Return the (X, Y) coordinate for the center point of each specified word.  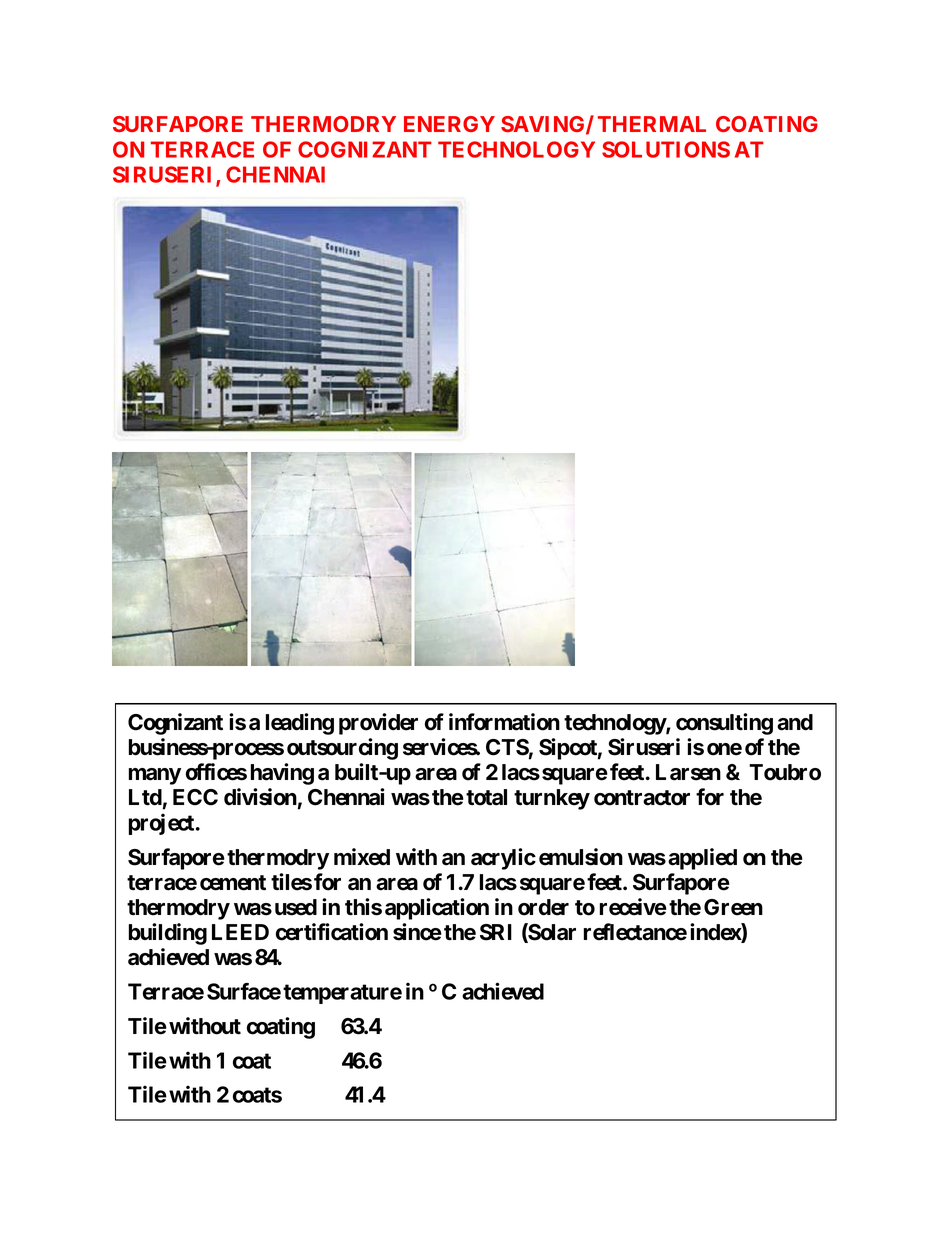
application (437, 909)
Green (733, 907)
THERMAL (652, 124)
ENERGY (449, 124)
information (504, 722)
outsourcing (342, 749)
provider (378, 724)
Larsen (688, 772)
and (795, 722)
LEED (240, 932)
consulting (724, 724)
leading (300, 724)
